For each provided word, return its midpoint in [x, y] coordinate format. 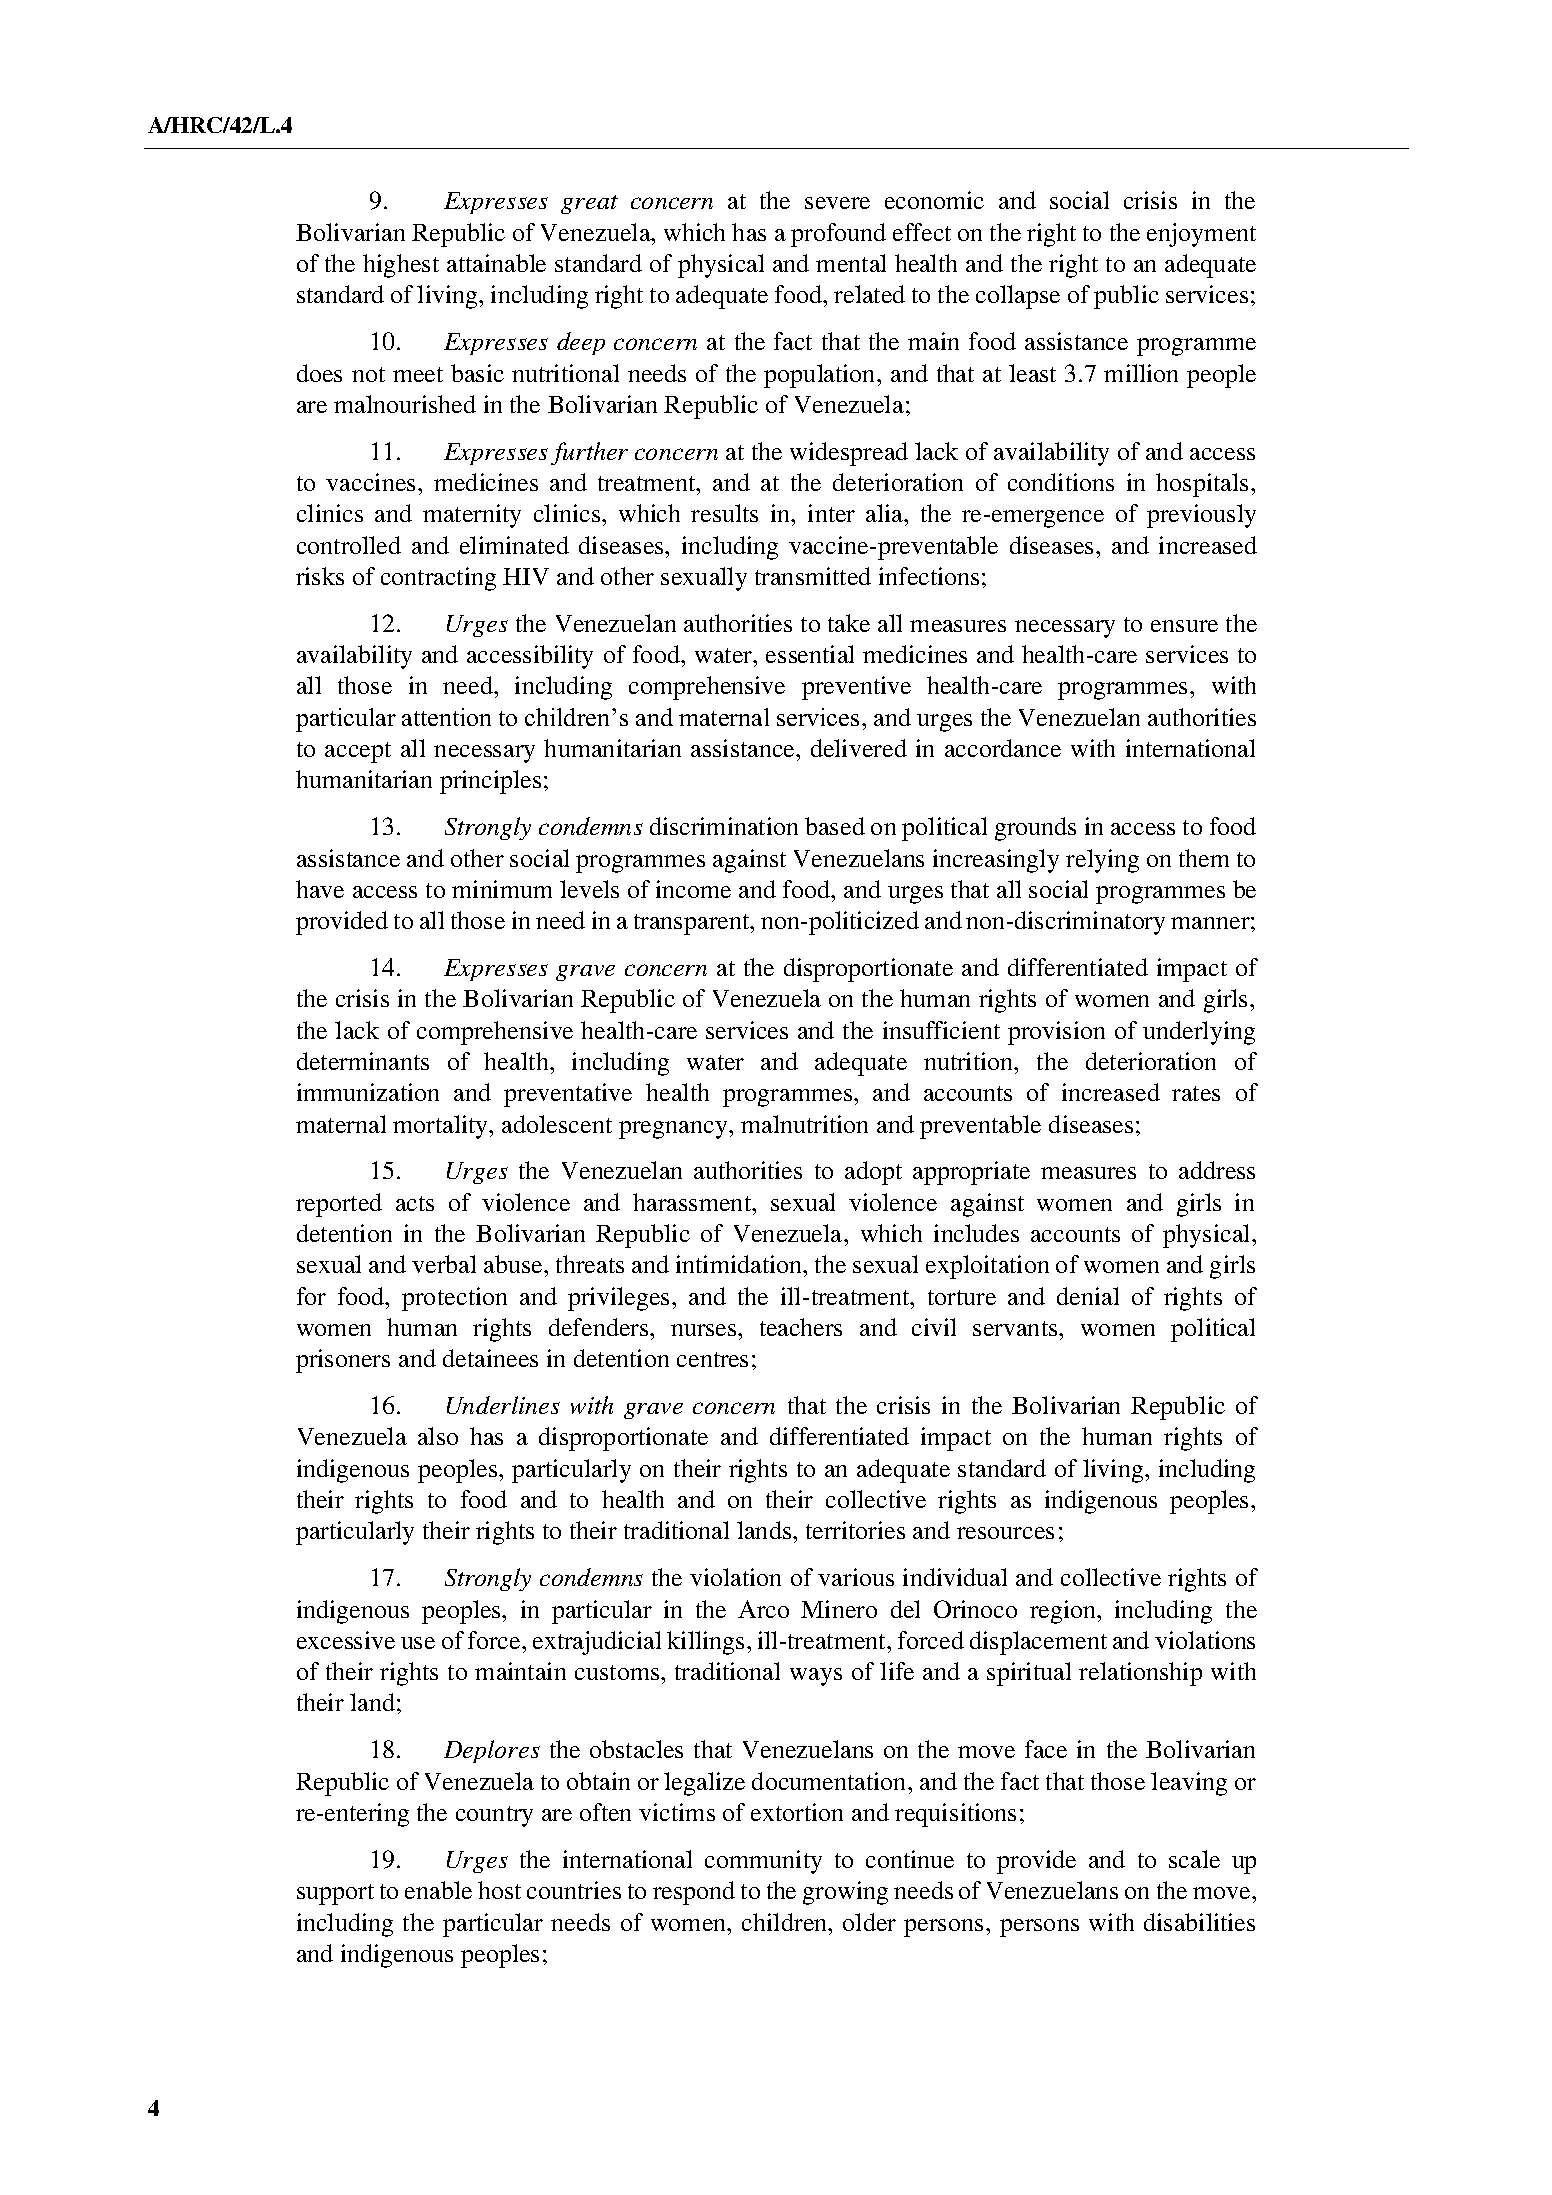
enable [438, 1890]
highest [401, 266]
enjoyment [1201, 235]
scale [1194, 1859]
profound [838, 235]
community [763, 1862]
